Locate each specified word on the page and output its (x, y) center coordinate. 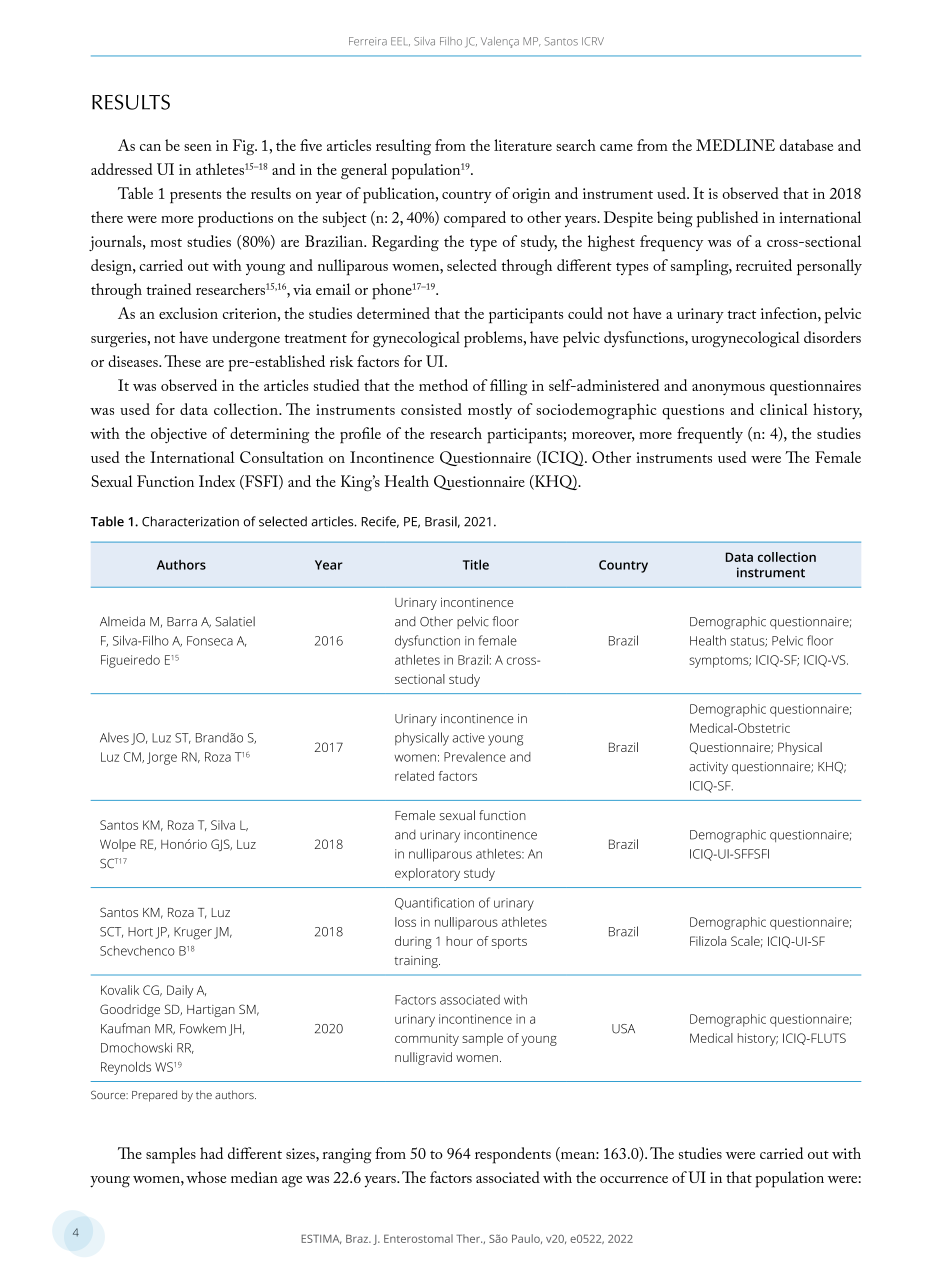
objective (179, 435)
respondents (513, 1155)
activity (708, 768)
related (414, 776)
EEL (400, 41)
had (211, 1153)
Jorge (162, 758)
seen (198, 147)
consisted (431, 409)
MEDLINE (735, 145)
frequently (710, 435)
